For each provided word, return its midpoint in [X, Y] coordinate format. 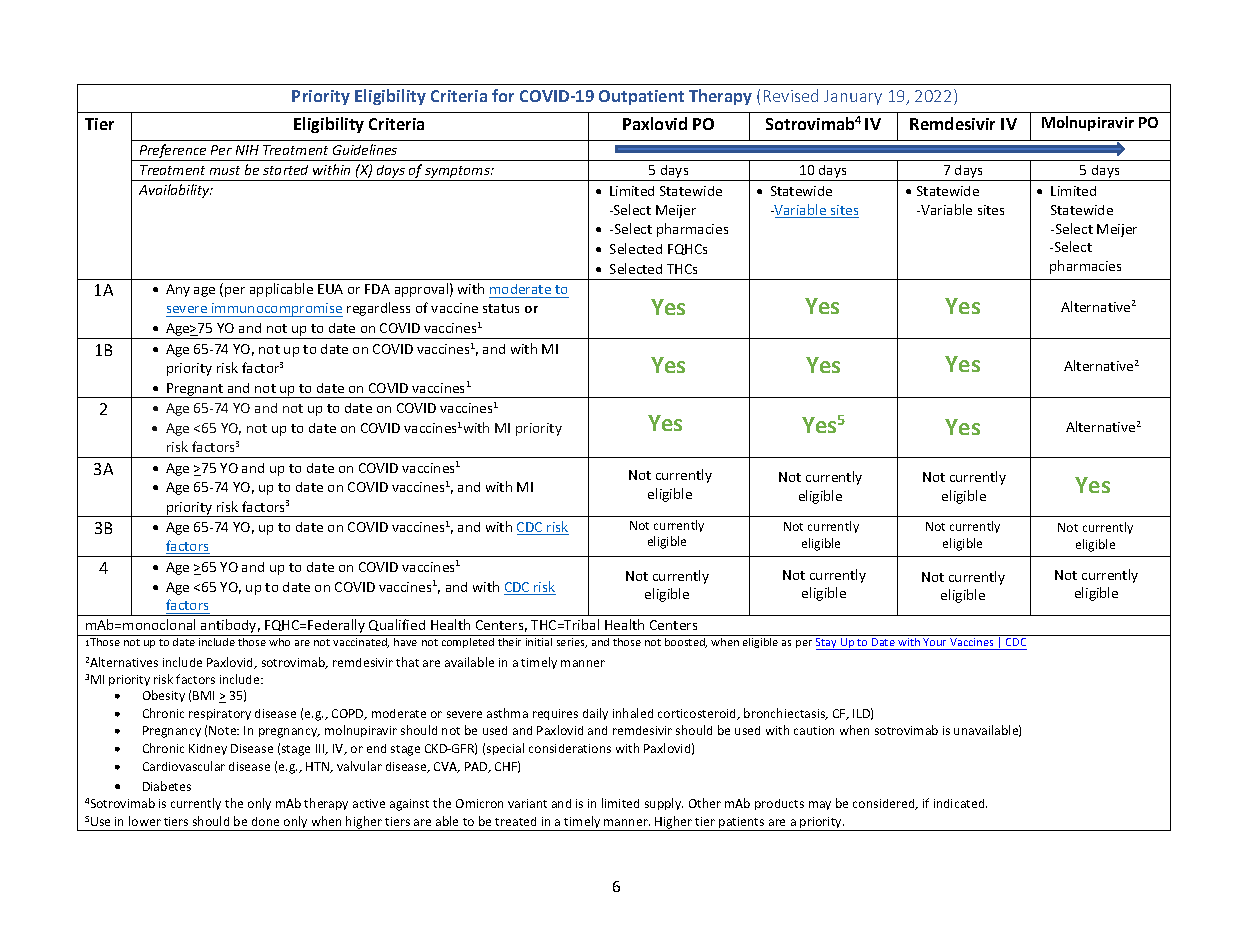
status [501, 308]
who [279, 642]
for [503, 95]
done [265, 821]
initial [539, 642]
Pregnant [195, 390]
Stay [827, 644]
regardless [378, 309]
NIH [247, 150]
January [853, 97]
